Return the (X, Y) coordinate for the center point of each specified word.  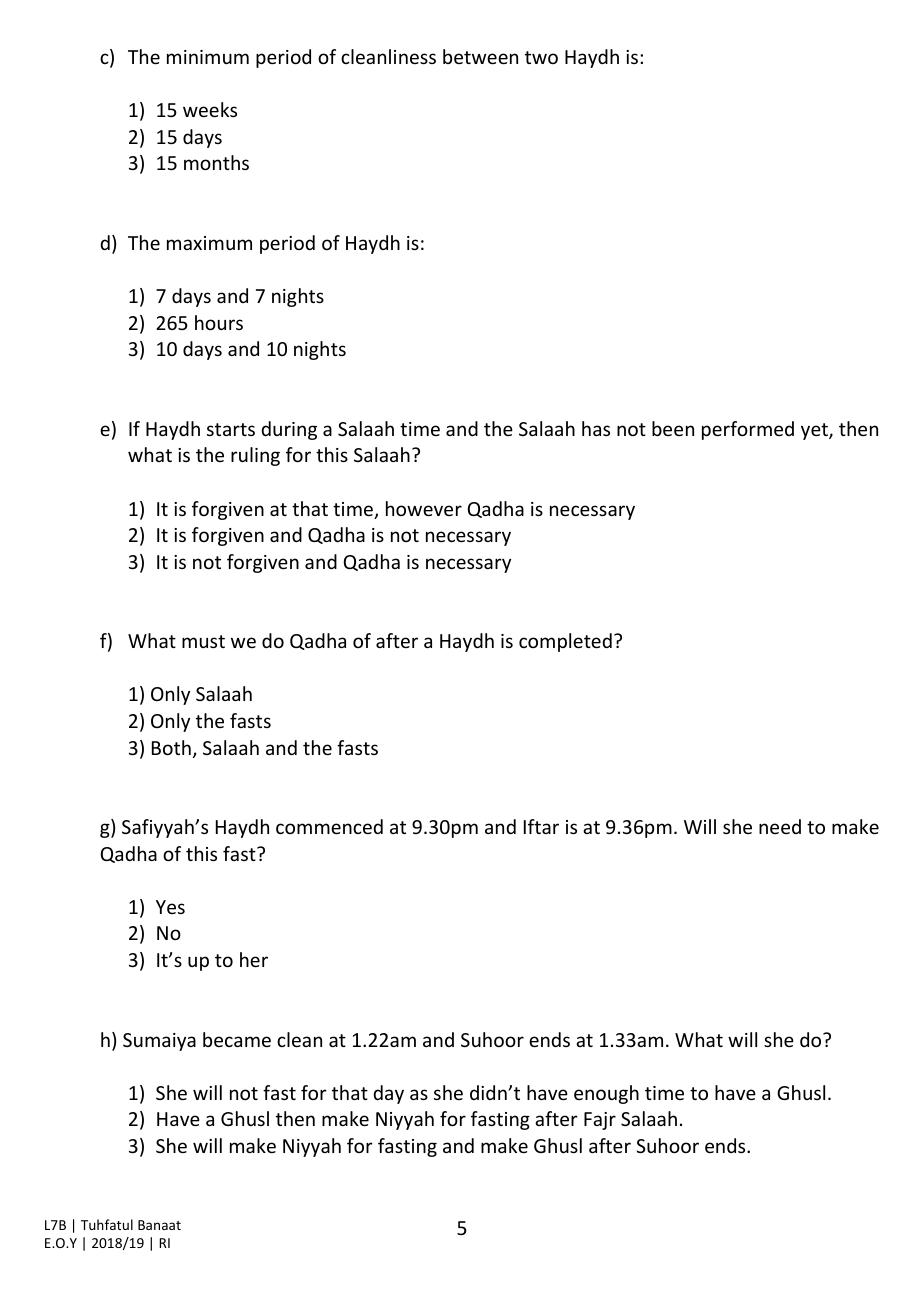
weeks (210, 109)
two (541, 57)
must (203, 641)
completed (565, 642)
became (237, 1039)
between (480, 56)
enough (606, 1094)
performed (748, 430)
